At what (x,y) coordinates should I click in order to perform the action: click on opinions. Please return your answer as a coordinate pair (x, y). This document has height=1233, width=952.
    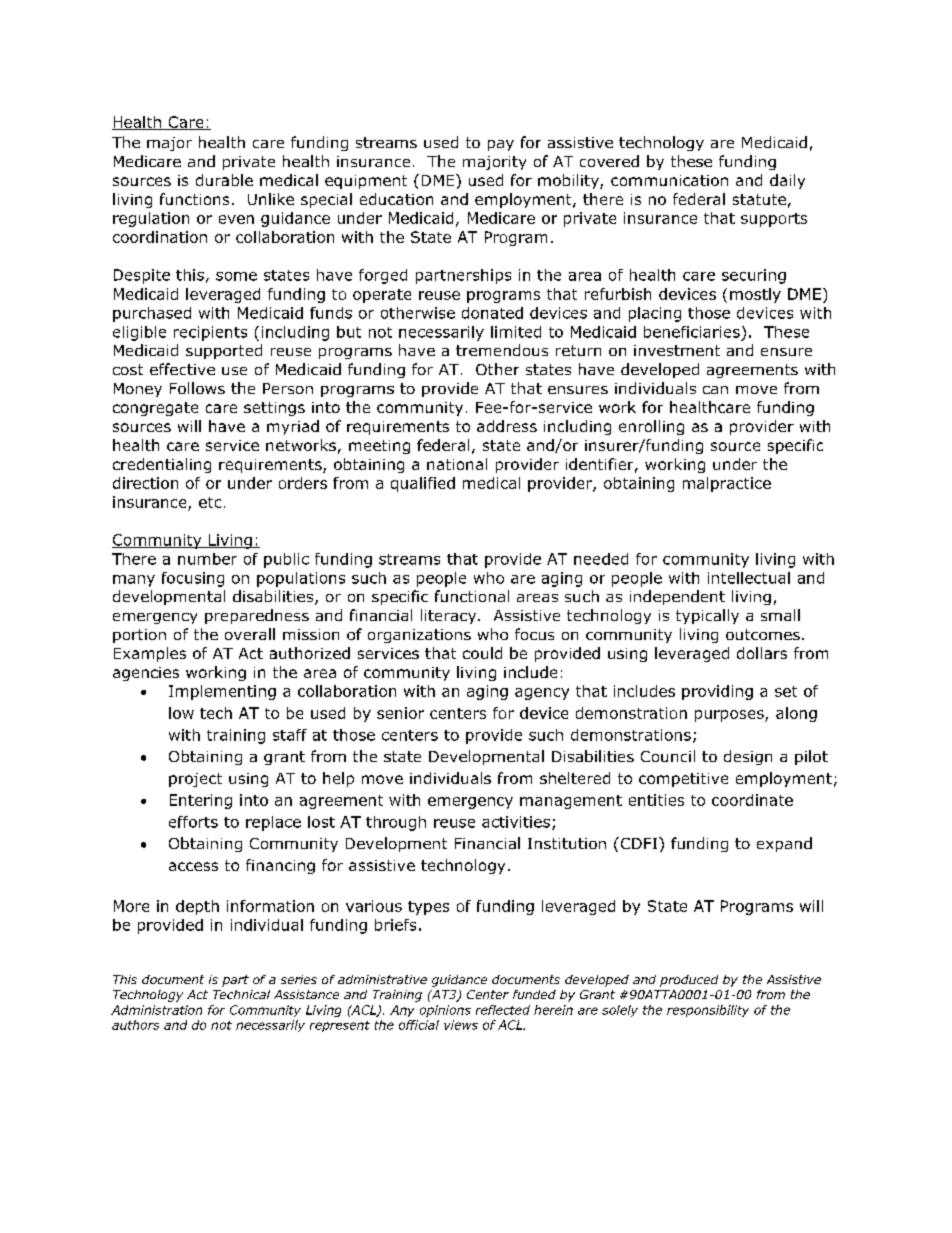
    Looking at the image, I should click on (445, 1011).
